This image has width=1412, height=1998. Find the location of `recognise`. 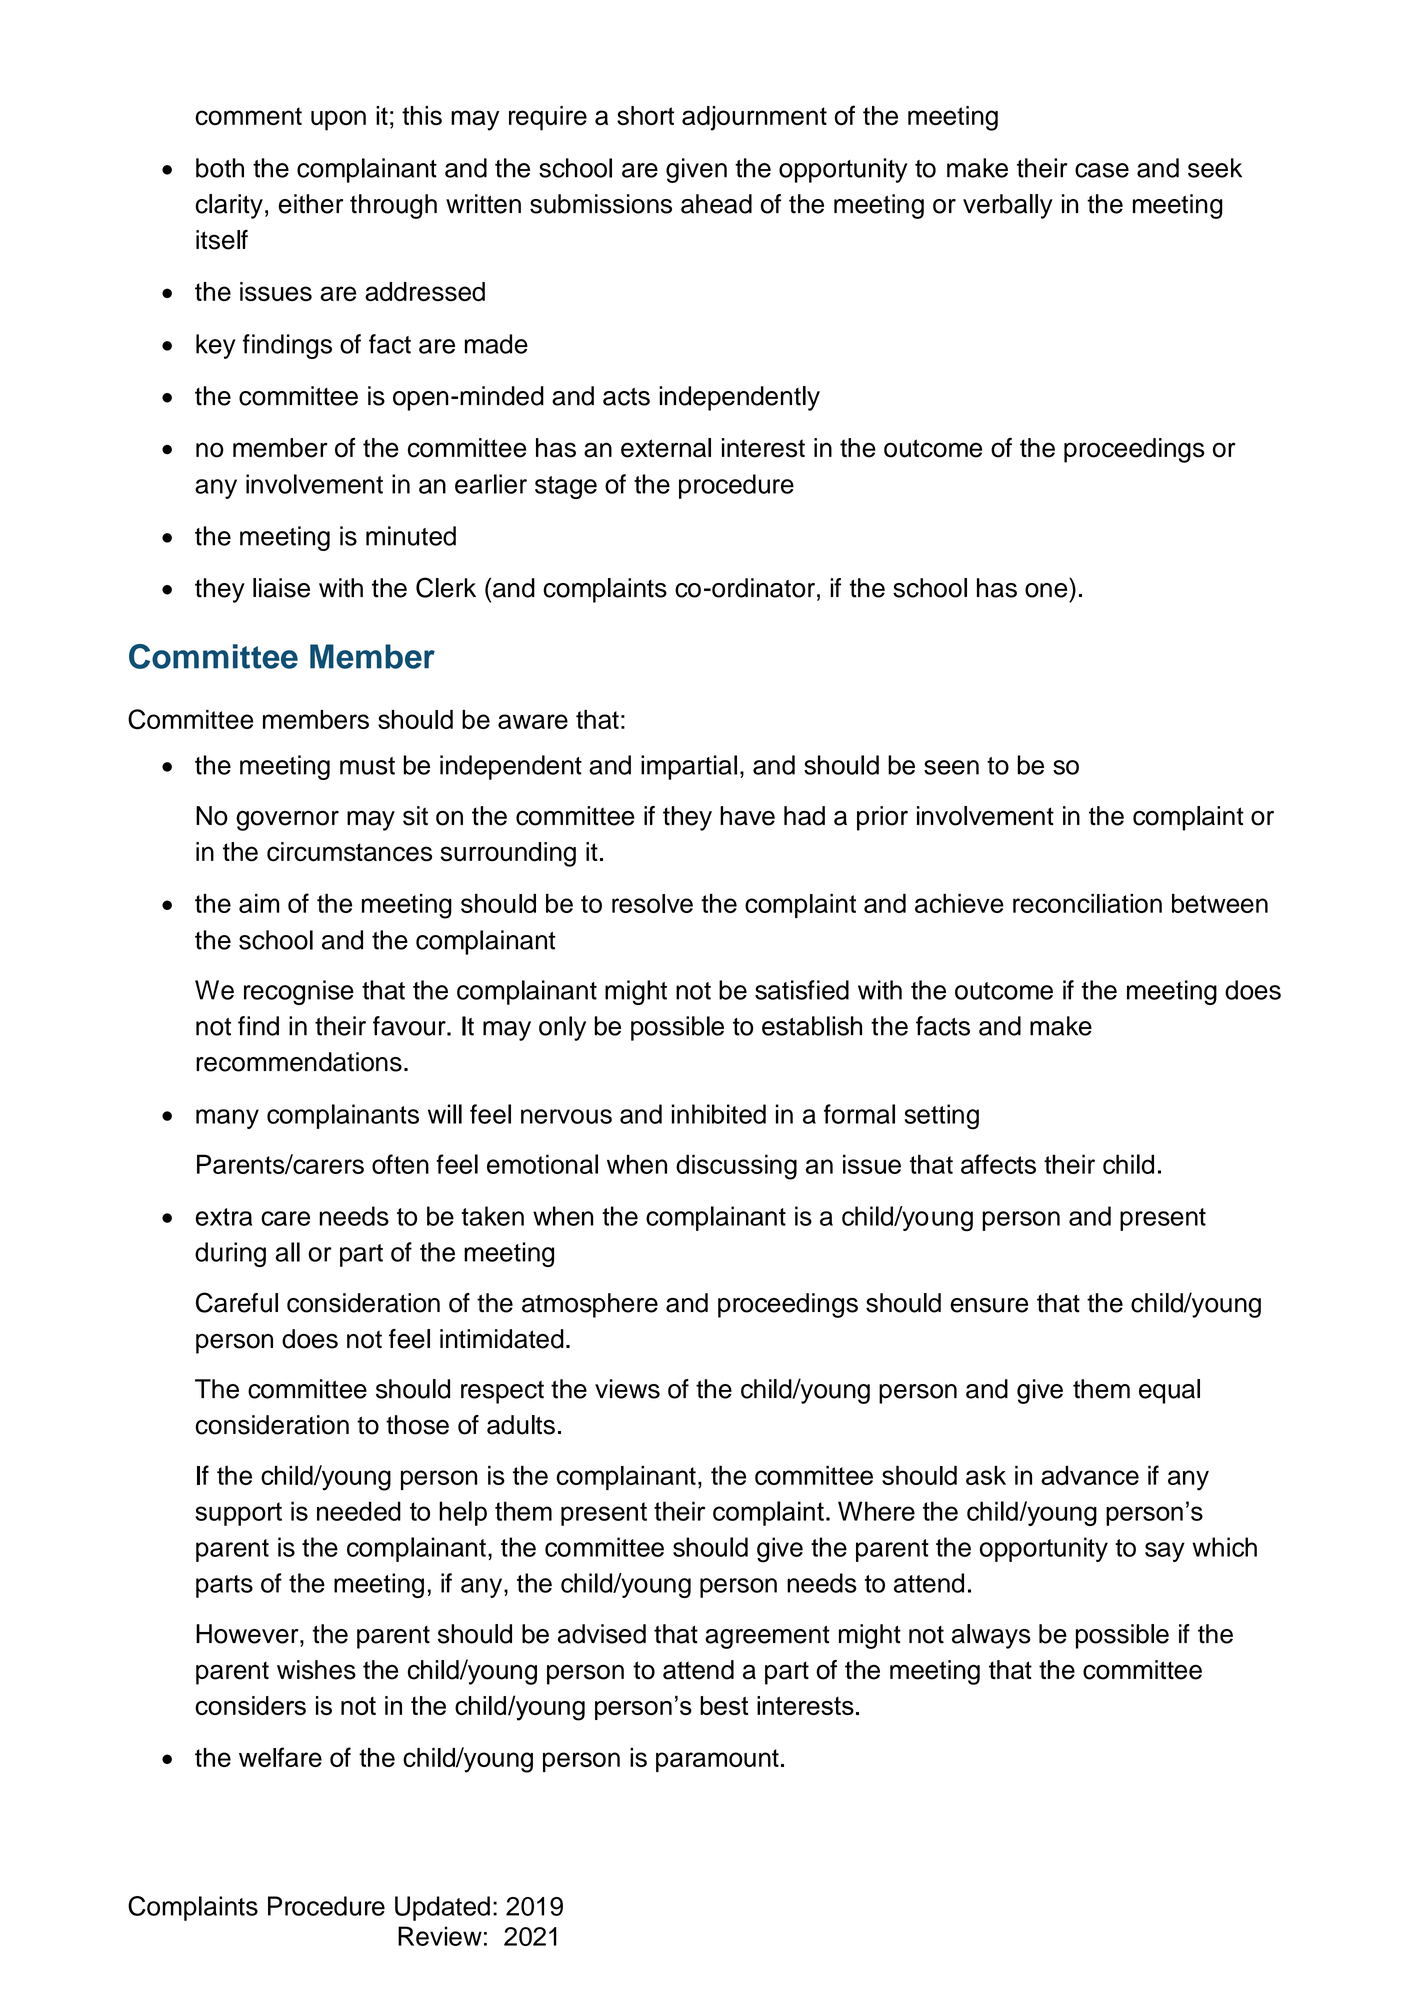

recognise is located at coordinates (299, 992).
